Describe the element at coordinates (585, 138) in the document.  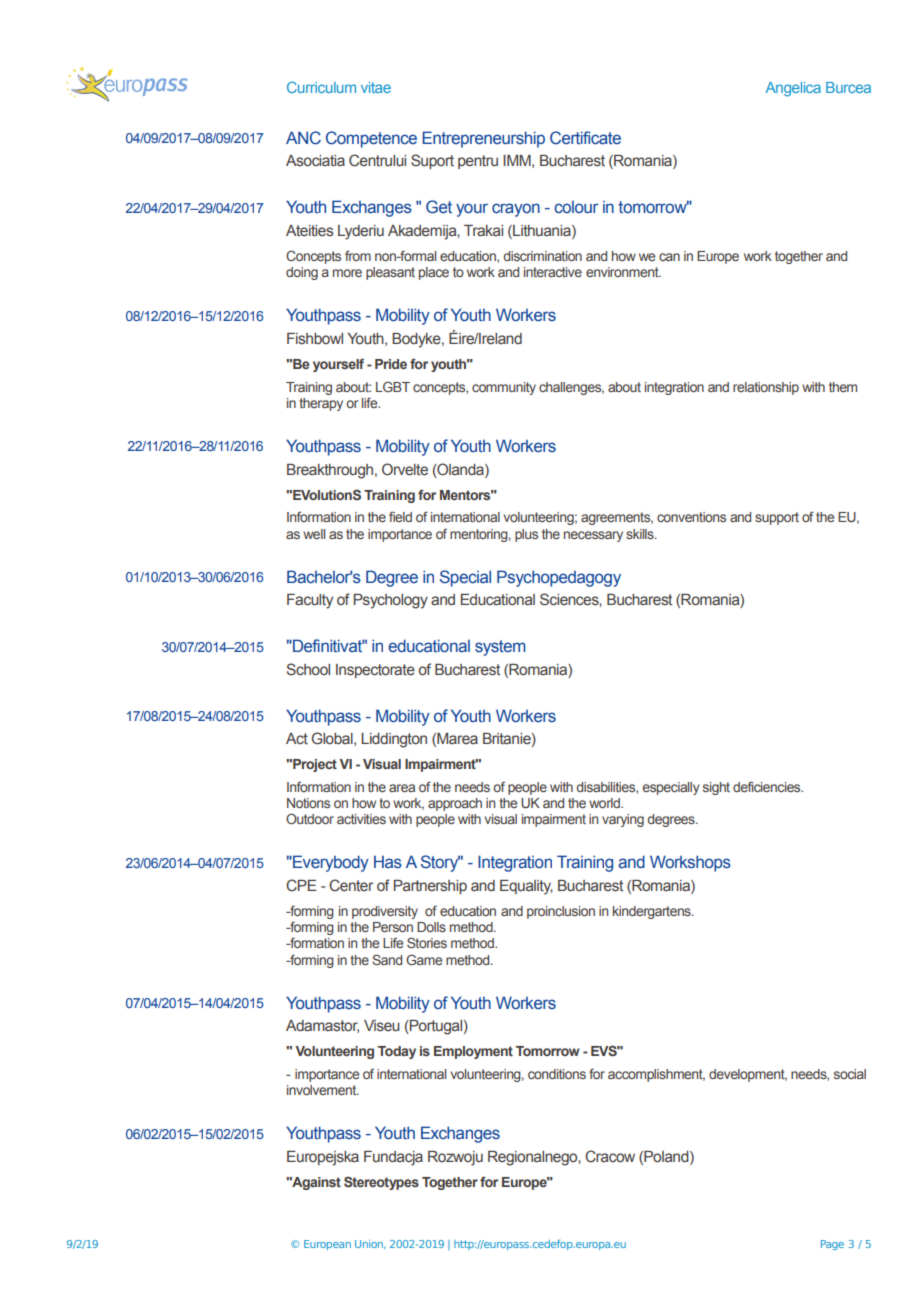
I see `Certificate` at that location.
